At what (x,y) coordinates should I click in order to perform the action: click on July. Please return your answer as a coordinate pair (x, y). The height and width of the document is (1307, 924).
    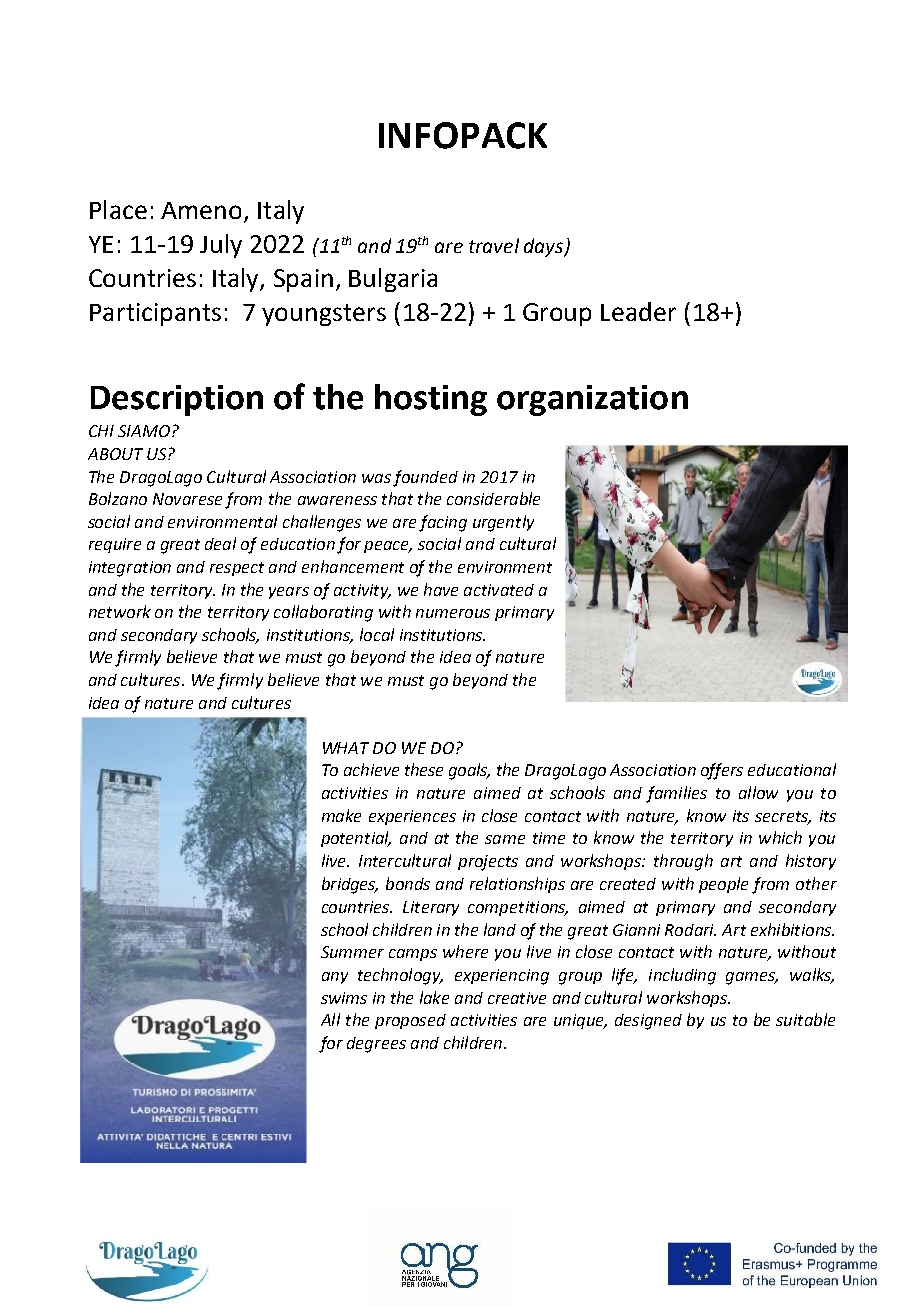
    Looking at the image, I should click on (221, 246).
